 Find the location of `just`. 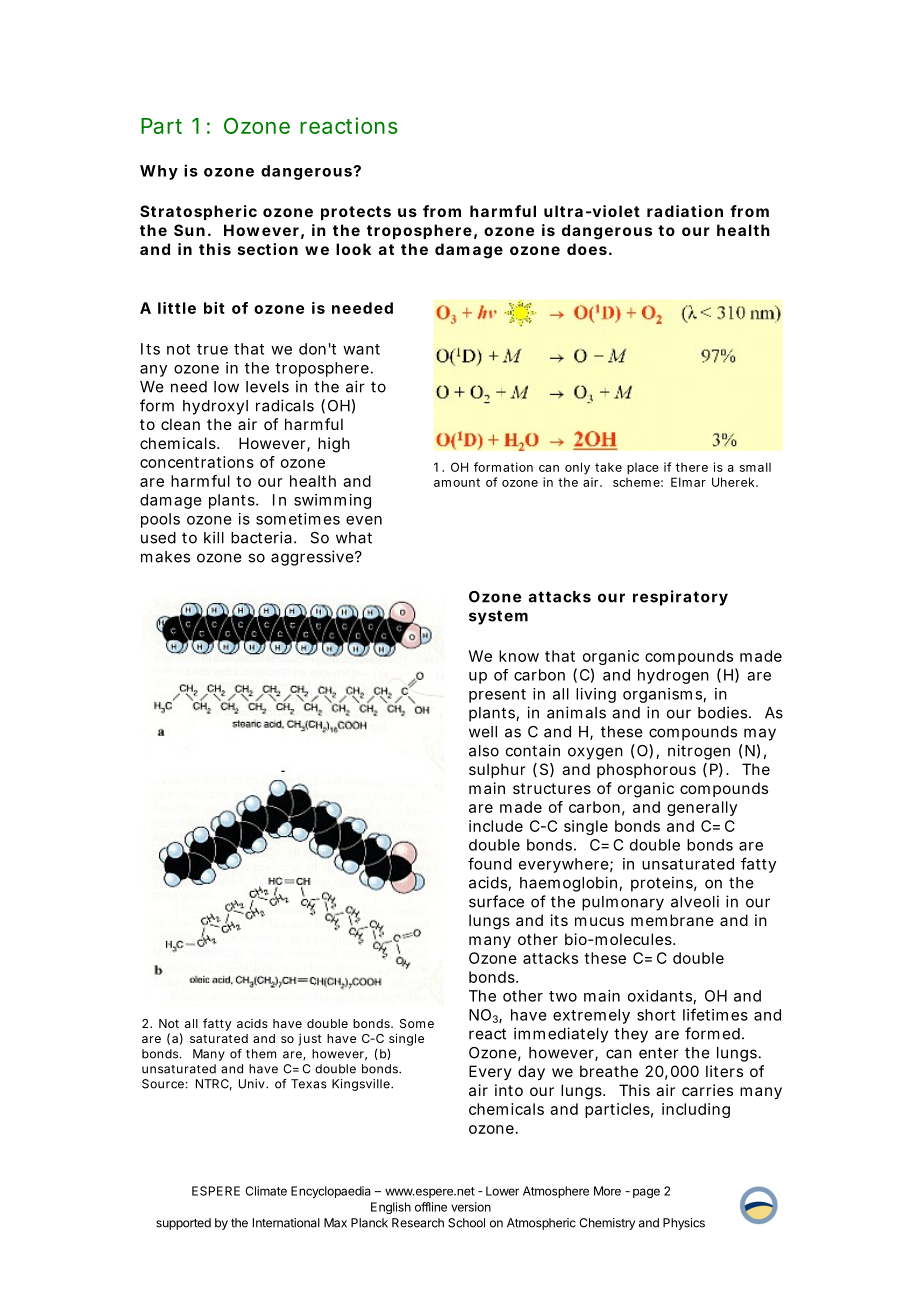

just is located at coordinates (309, 1040).
